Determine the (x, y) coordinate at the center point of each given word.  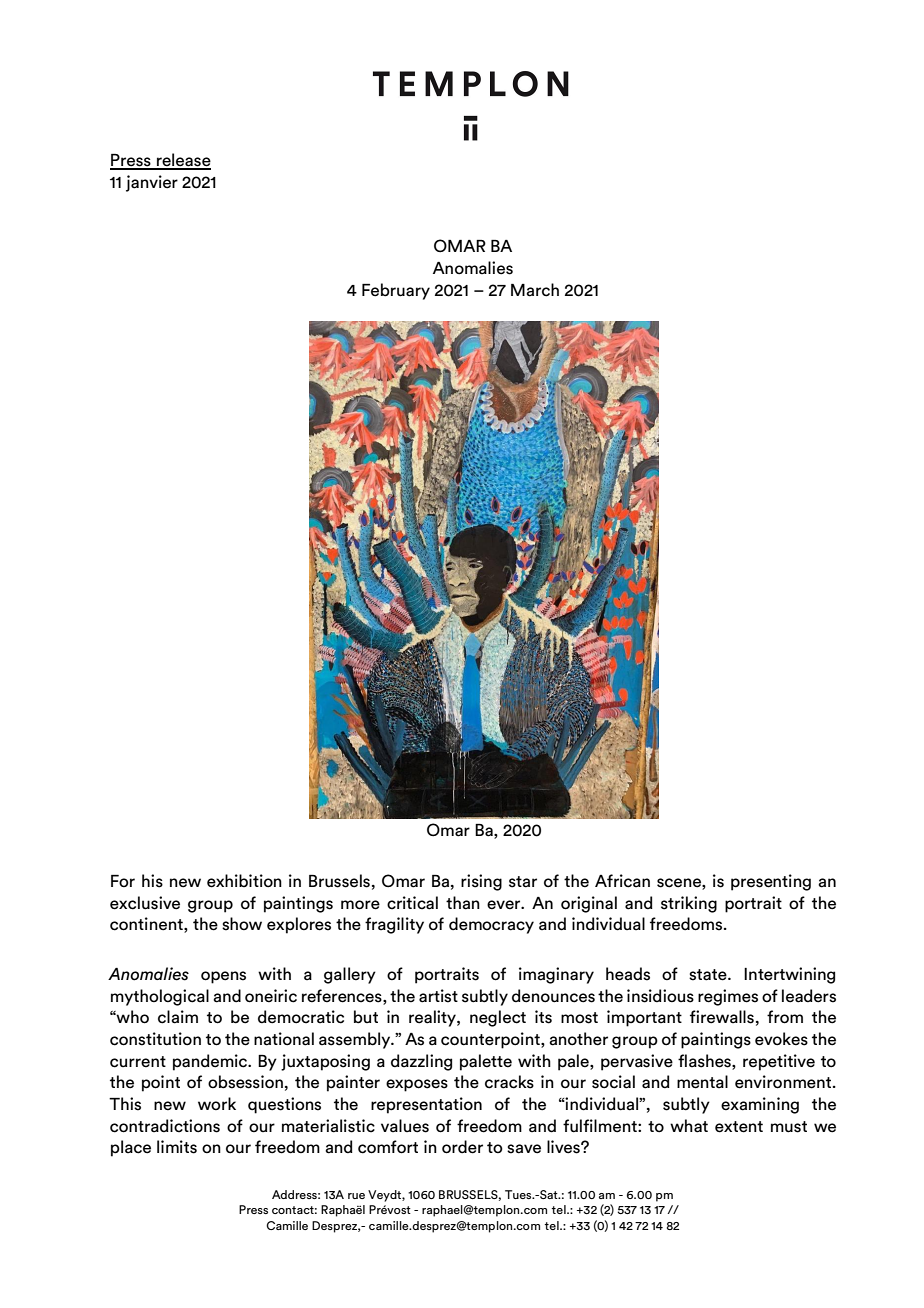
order (462, 1147)
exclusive (145, 903)
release (183, 161)
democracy (491, 925)
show (242, 924)
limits (177, 1147)
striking (689, 904)
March (535, 290)
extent (739, 1127)
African (622, 881)
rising (481, 882)
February (396, 291)
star (523, 882)
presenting (771, 882)
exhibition (244, 881)
